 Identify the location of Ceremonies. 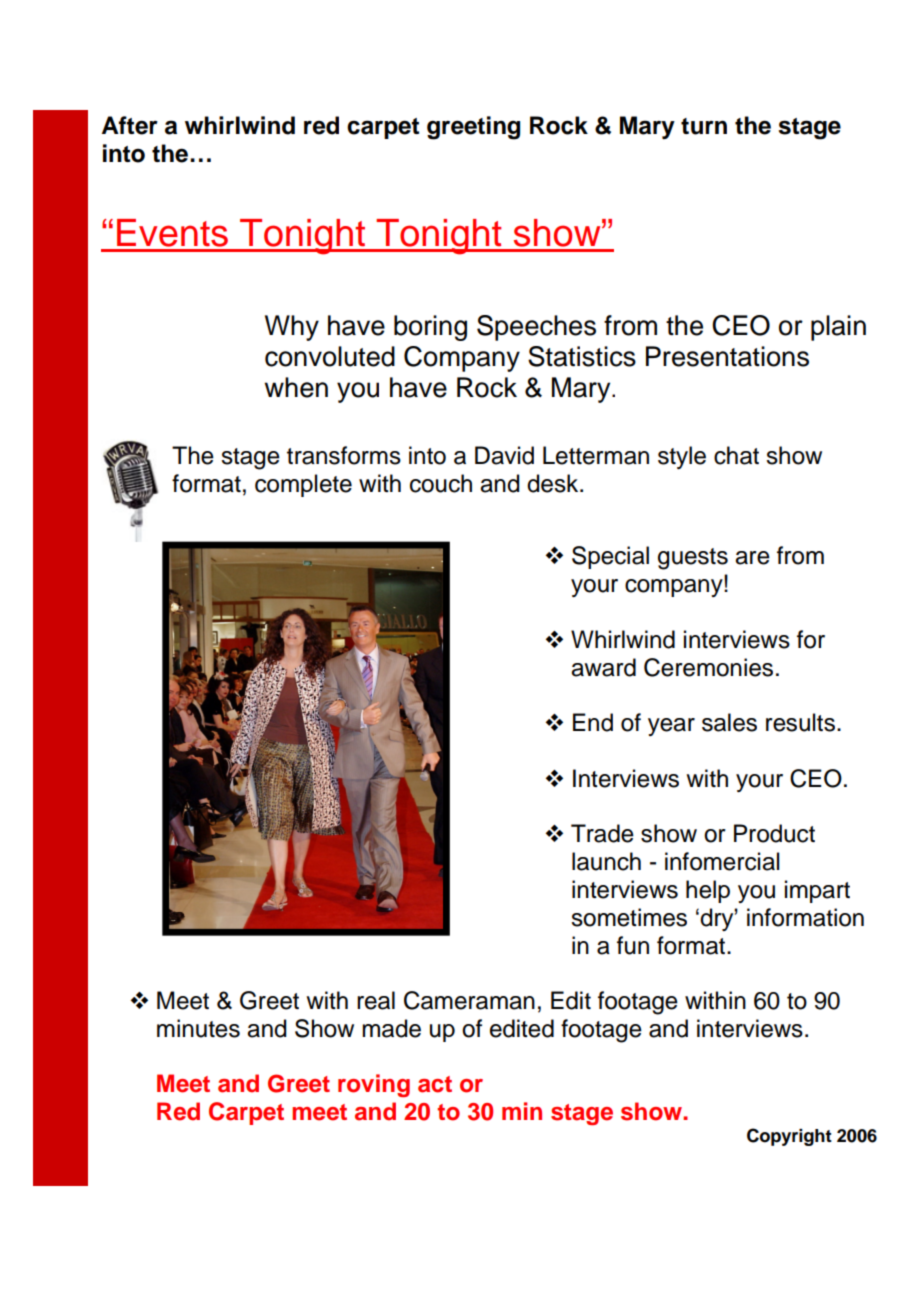
(708, 667).
